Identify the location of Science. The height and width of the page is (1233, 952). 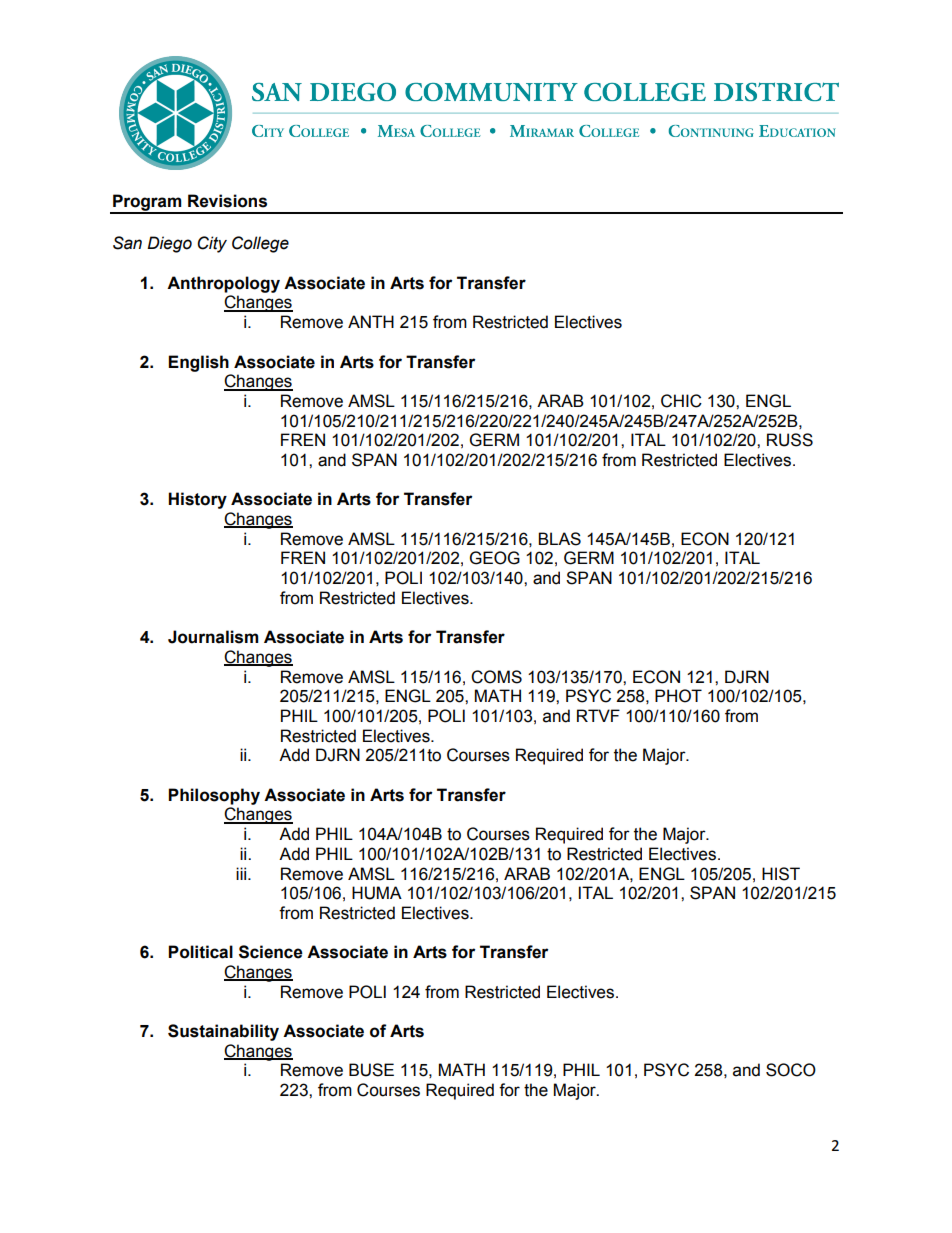
(271, 952).
